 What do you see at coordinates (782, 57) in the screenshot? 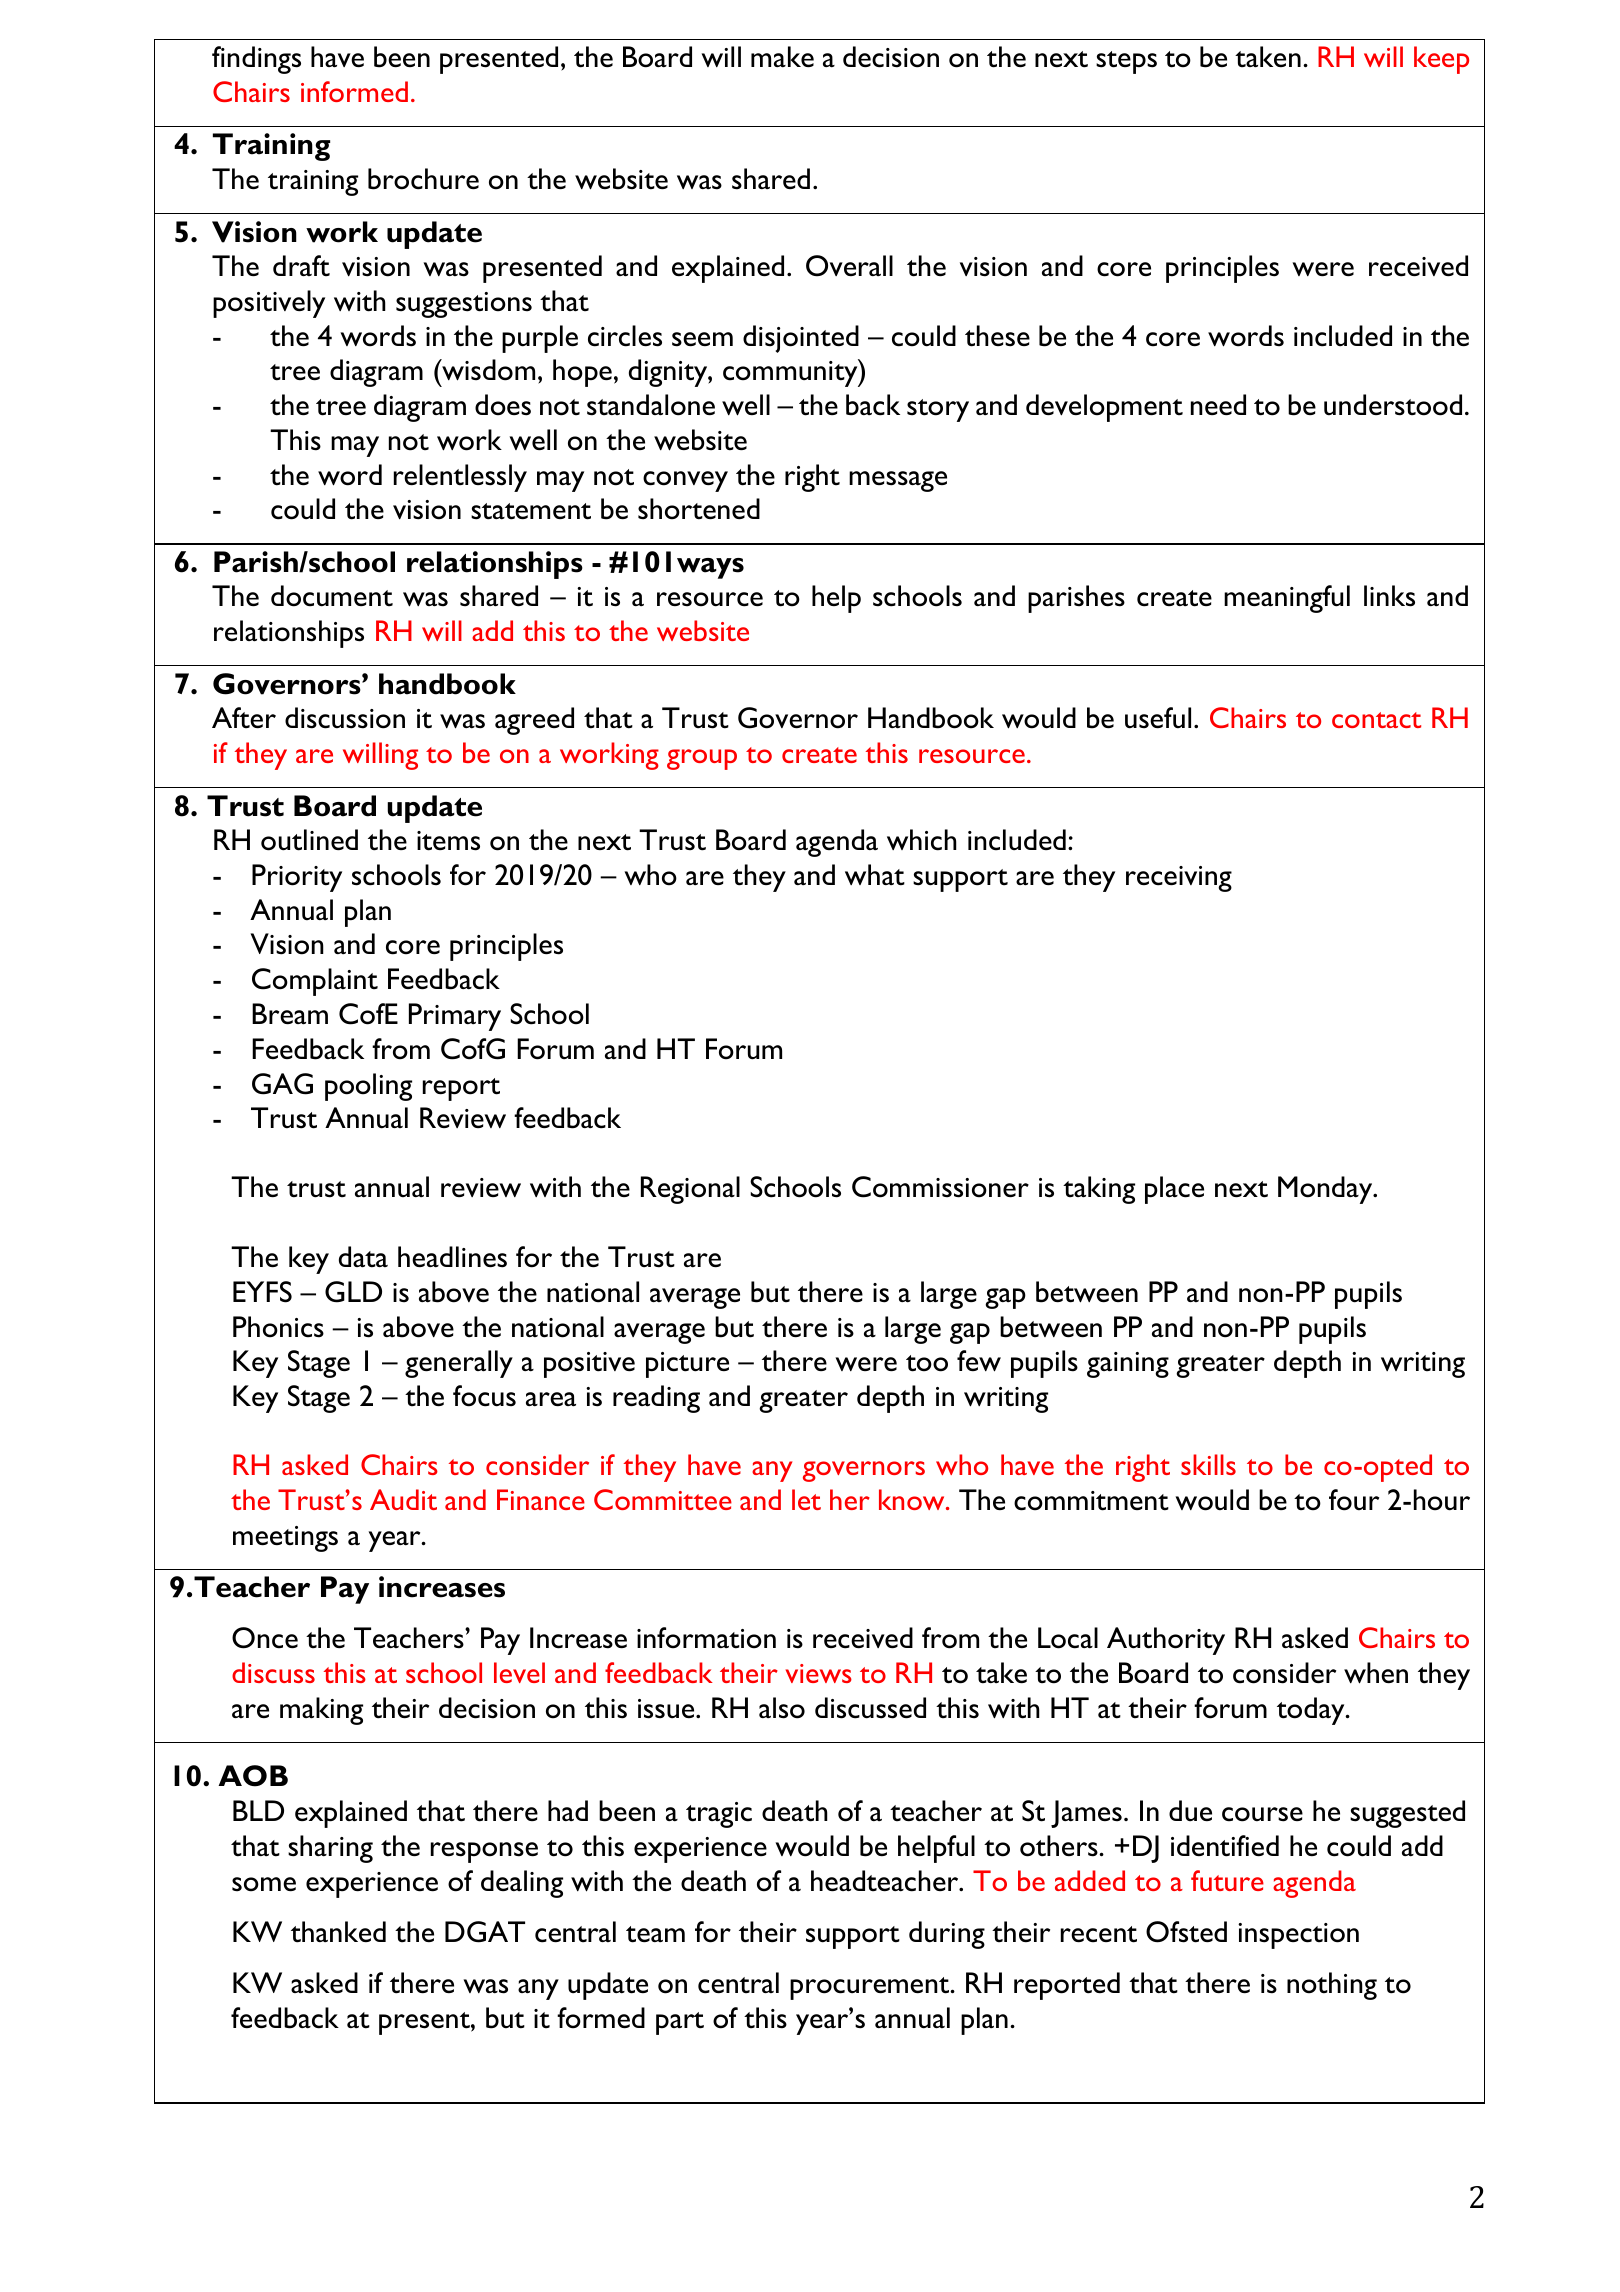
I see `make` at bounding box center [782, 57].
